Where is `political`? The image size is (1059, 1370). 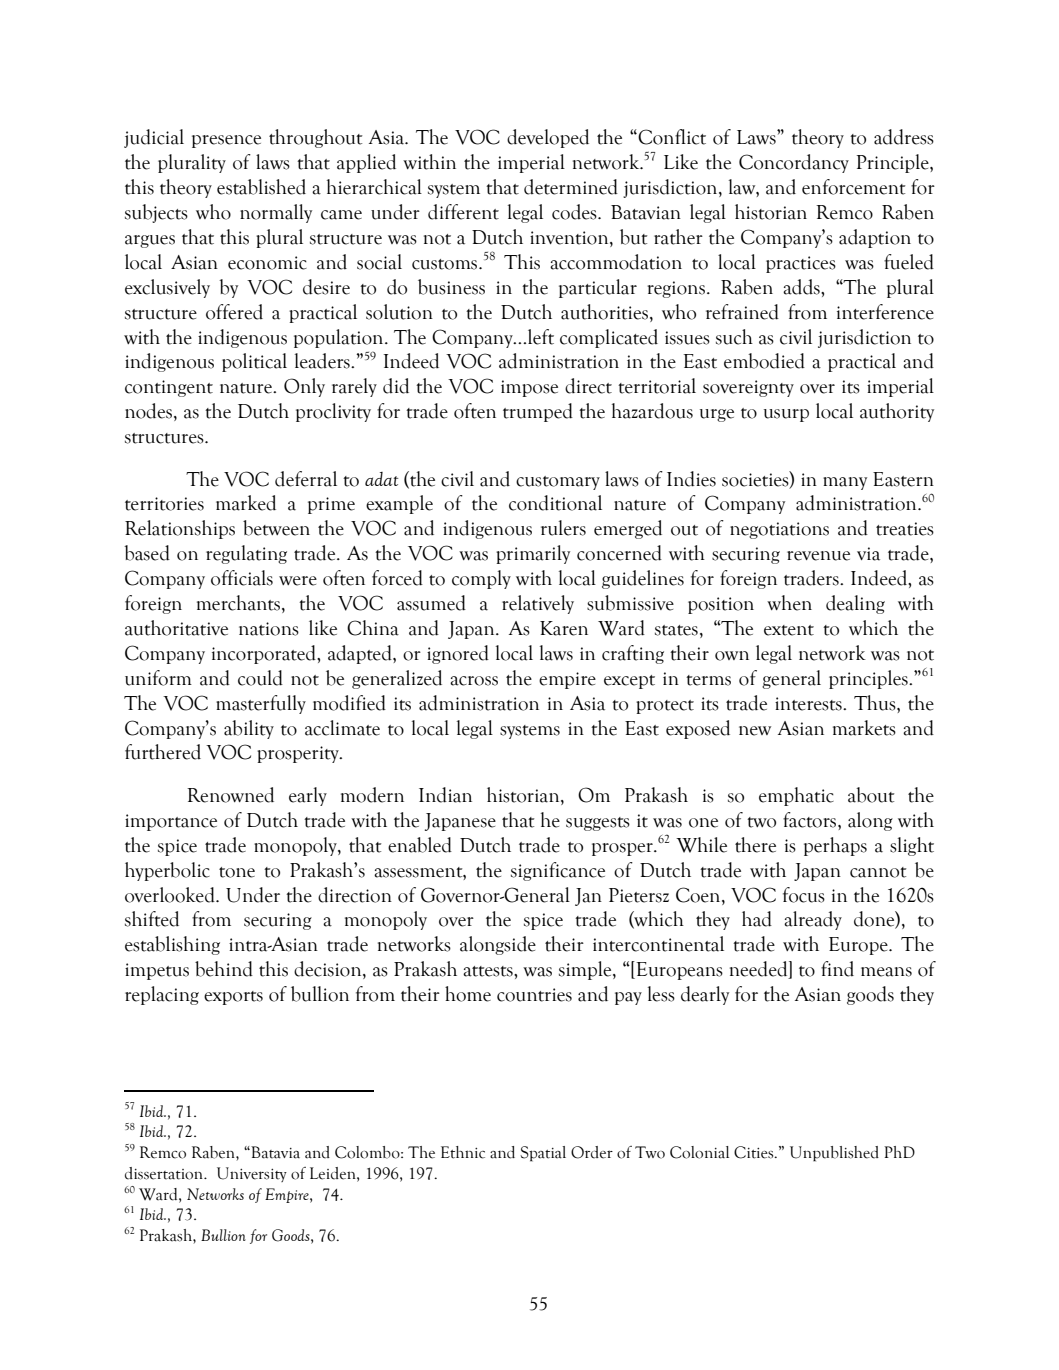 political is located at coordinates (254, 362).
